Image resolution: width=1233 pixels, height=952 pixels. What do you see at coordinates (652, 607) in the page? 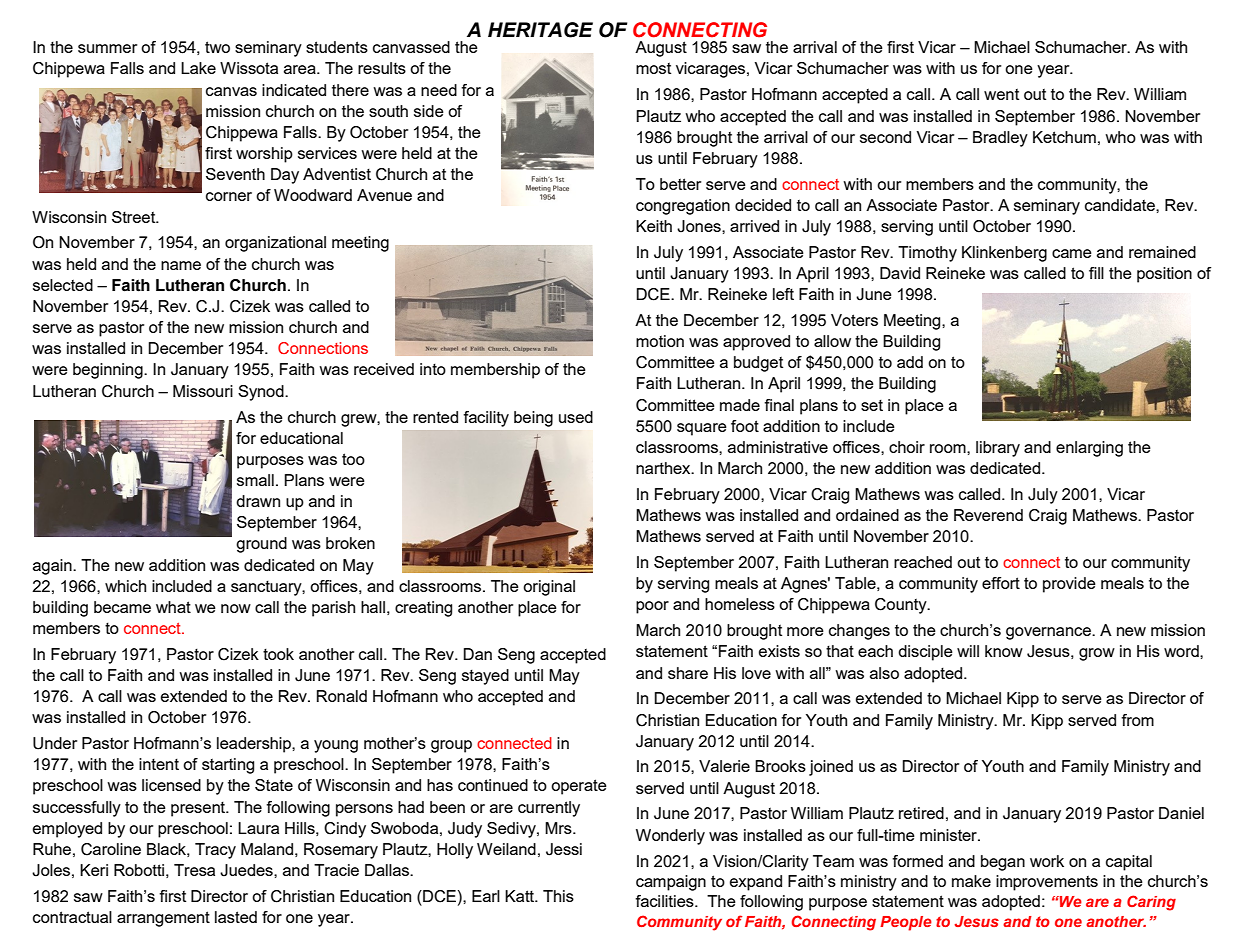
I see `poor` at bounding box center [652, 607].
